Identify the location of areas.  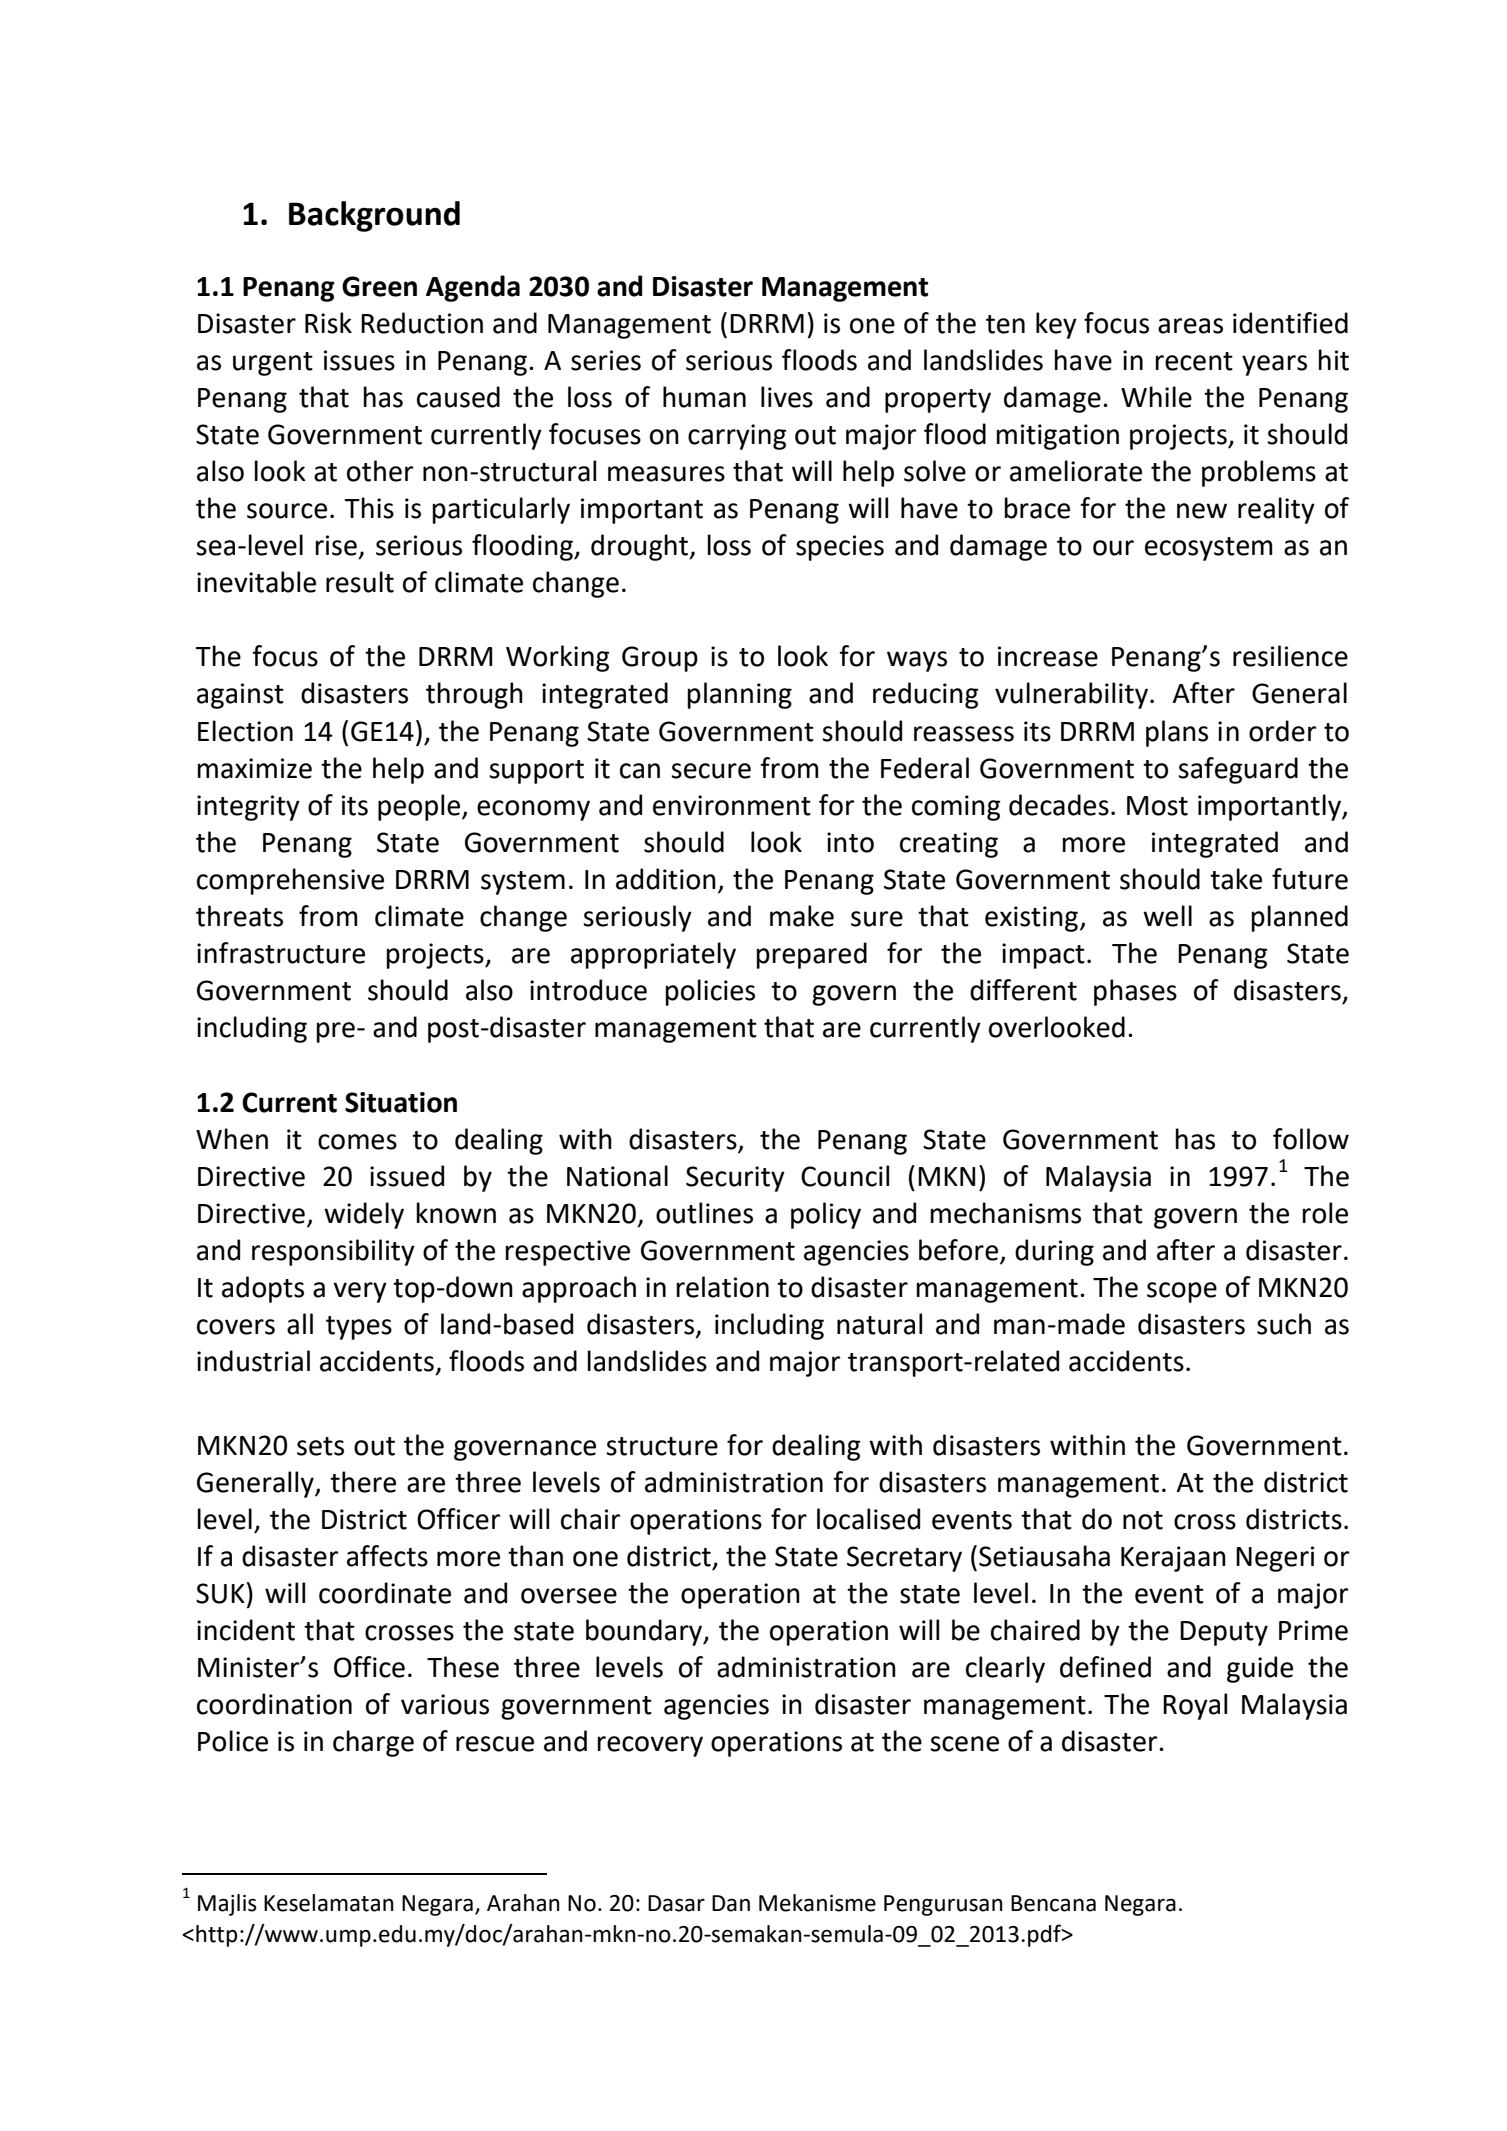
(1190, 326).
